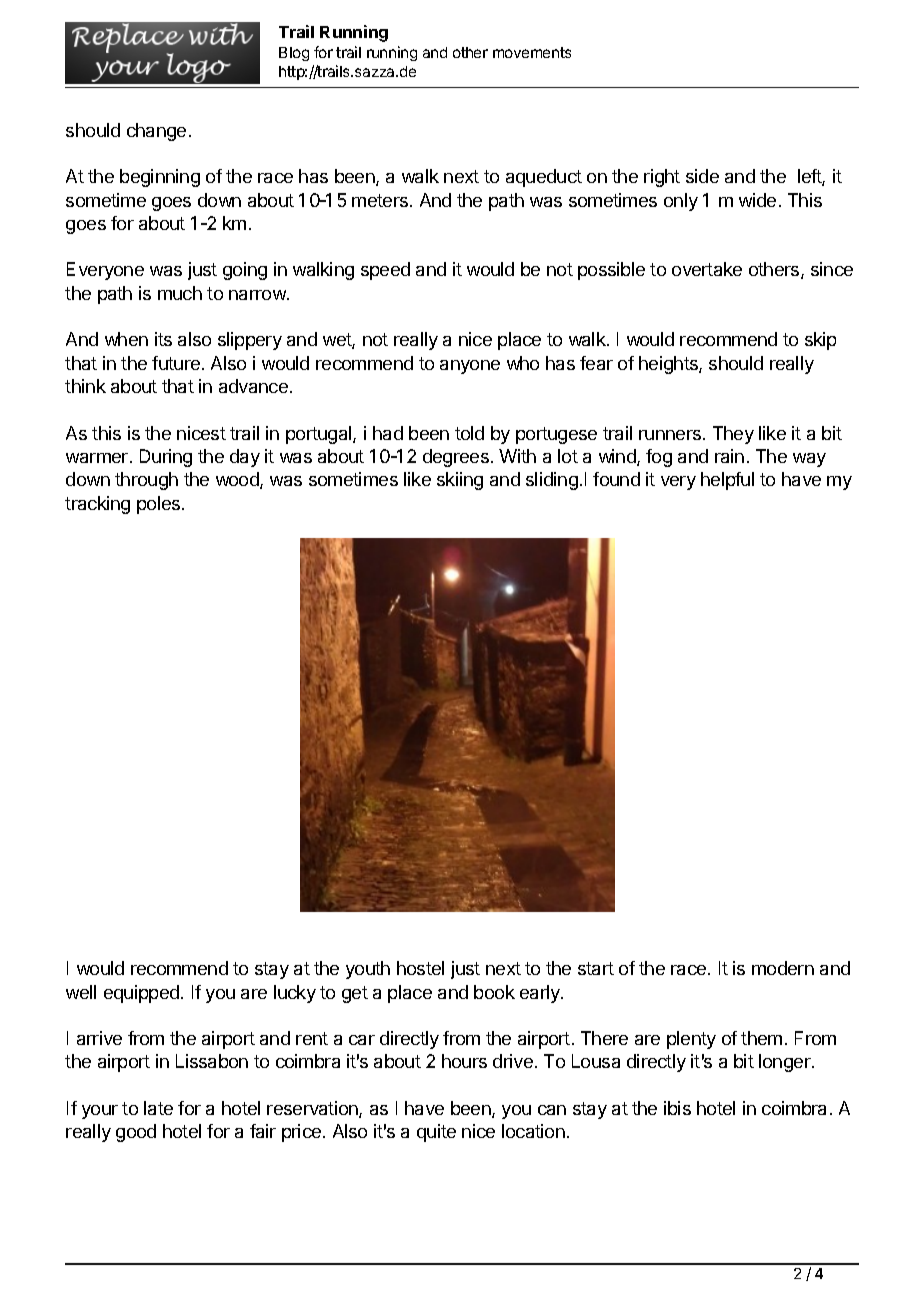 The height and width of the document is (1308, 924). Describe the element at coordinates (532, 52) in the document. I see `movements` at that location.
